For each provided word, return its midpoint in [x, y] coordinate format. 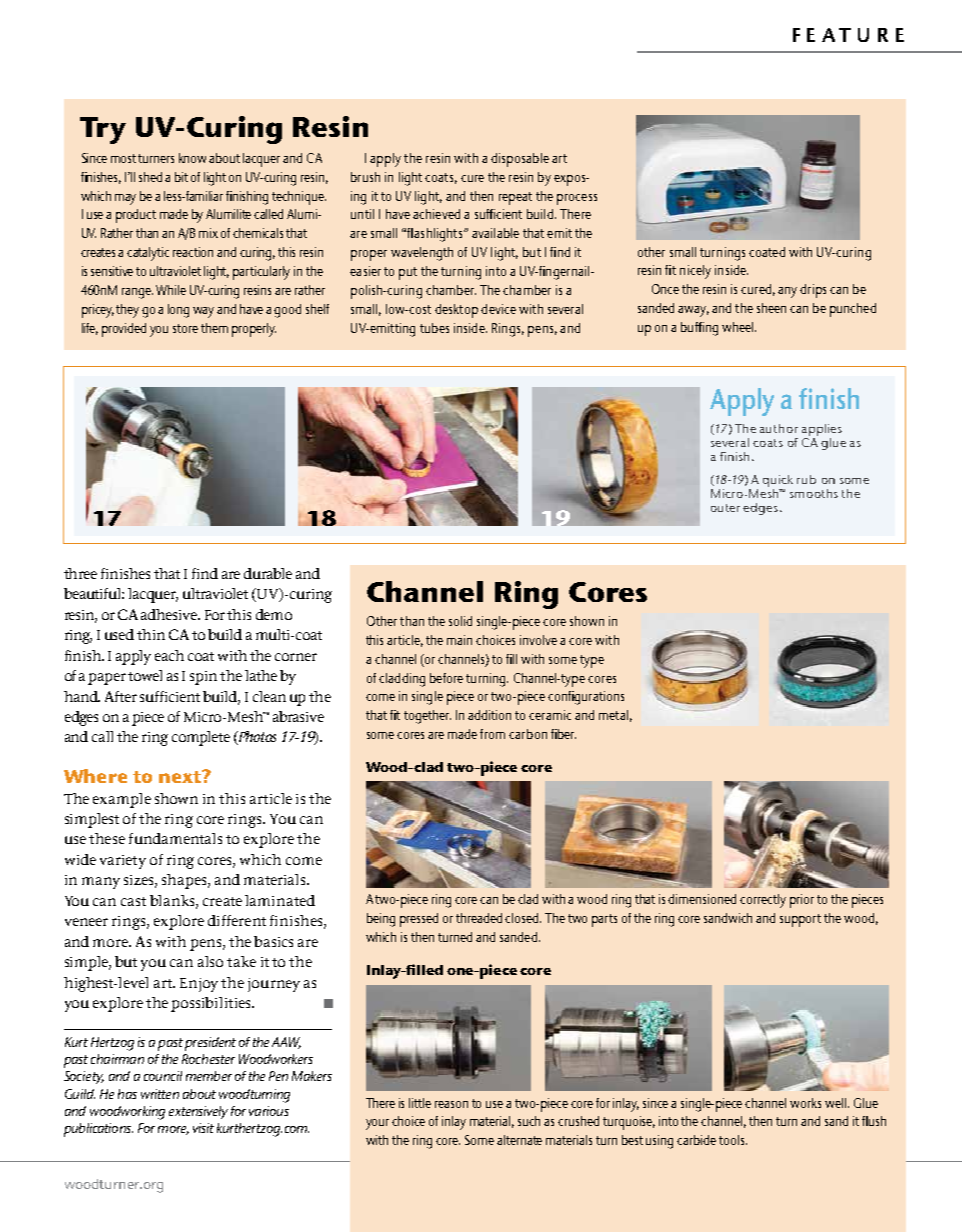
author [779, 428]
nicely [695, 272]
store [185, 328]
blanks [173, 901]
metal [613, 715]
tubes [434, 328]
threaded [479, 918]
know [194, 158]
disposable [520, 160]
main [459, 640]
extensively [198, 1112]
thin [151, 634]
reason [451, 1104]
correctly [763, 901]
